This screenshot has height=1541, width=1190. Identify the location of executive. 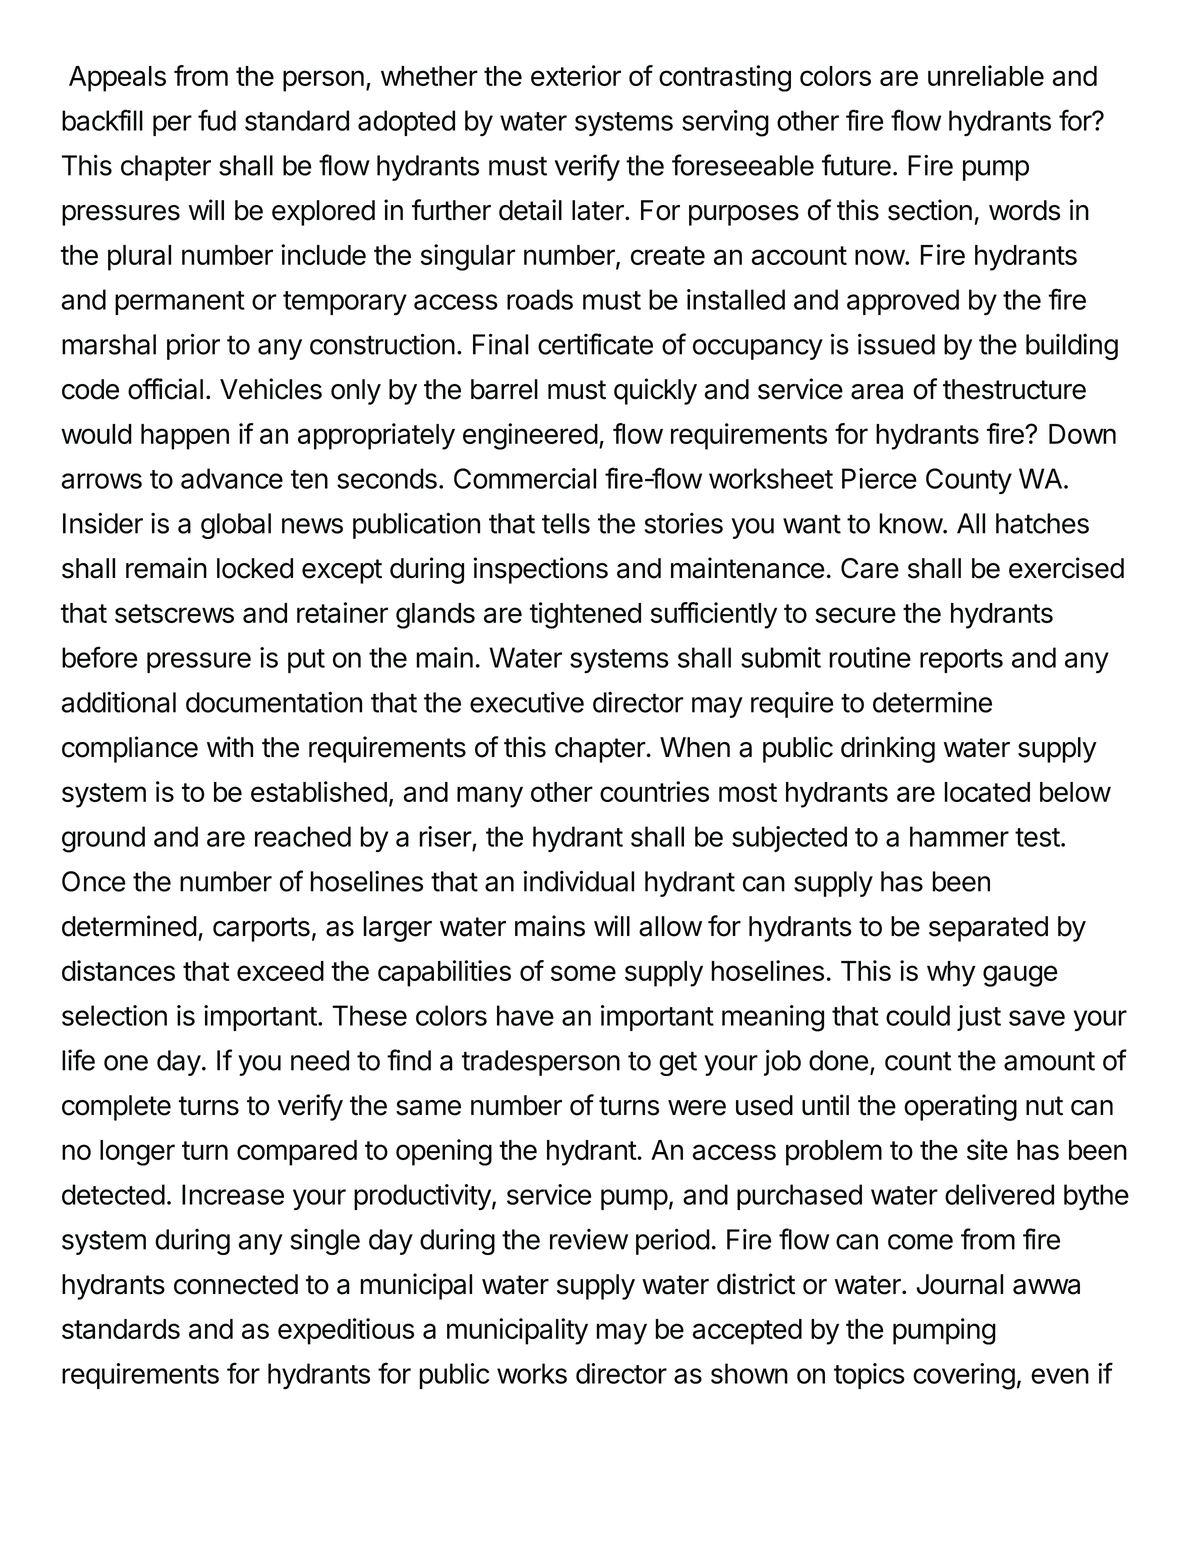
(527, 702).
